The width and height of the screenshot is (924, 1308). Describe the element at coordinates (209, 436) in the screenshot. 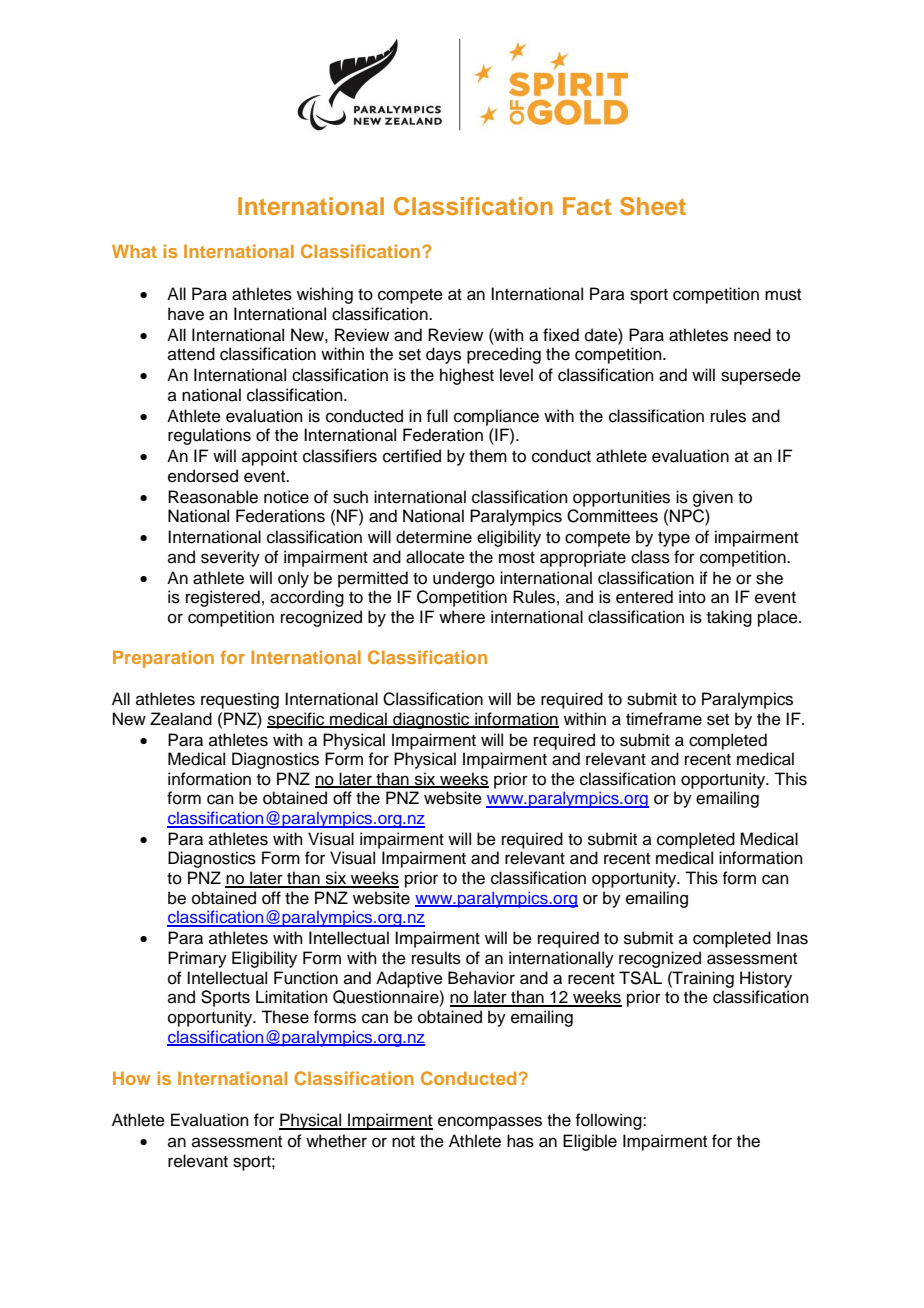

I see `regulations` at that location.
